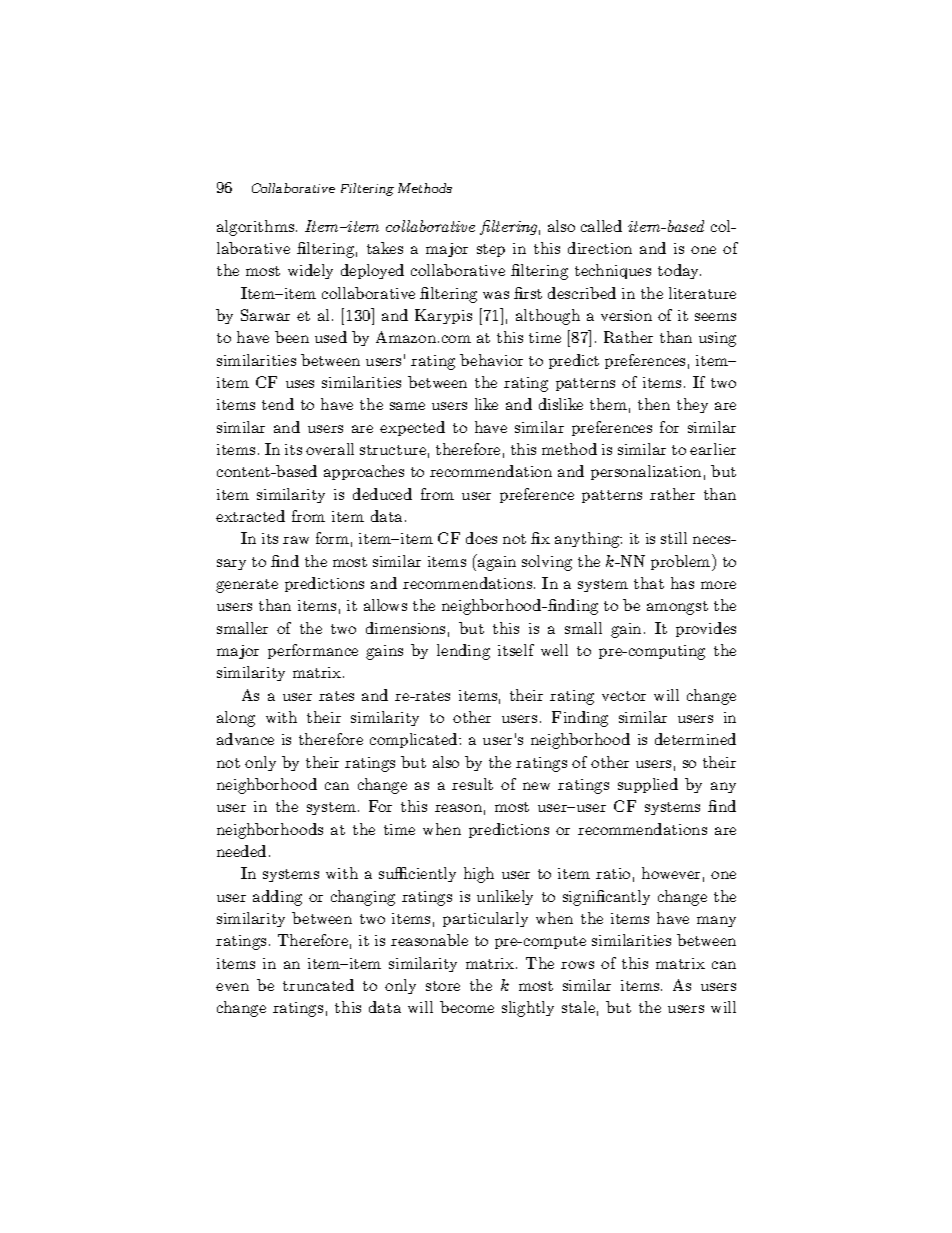 The width and height of the document is (952, 1233). What do you see at coordinates (671, 873) in the document?
I see `however` at bounding box center [671, 873].
